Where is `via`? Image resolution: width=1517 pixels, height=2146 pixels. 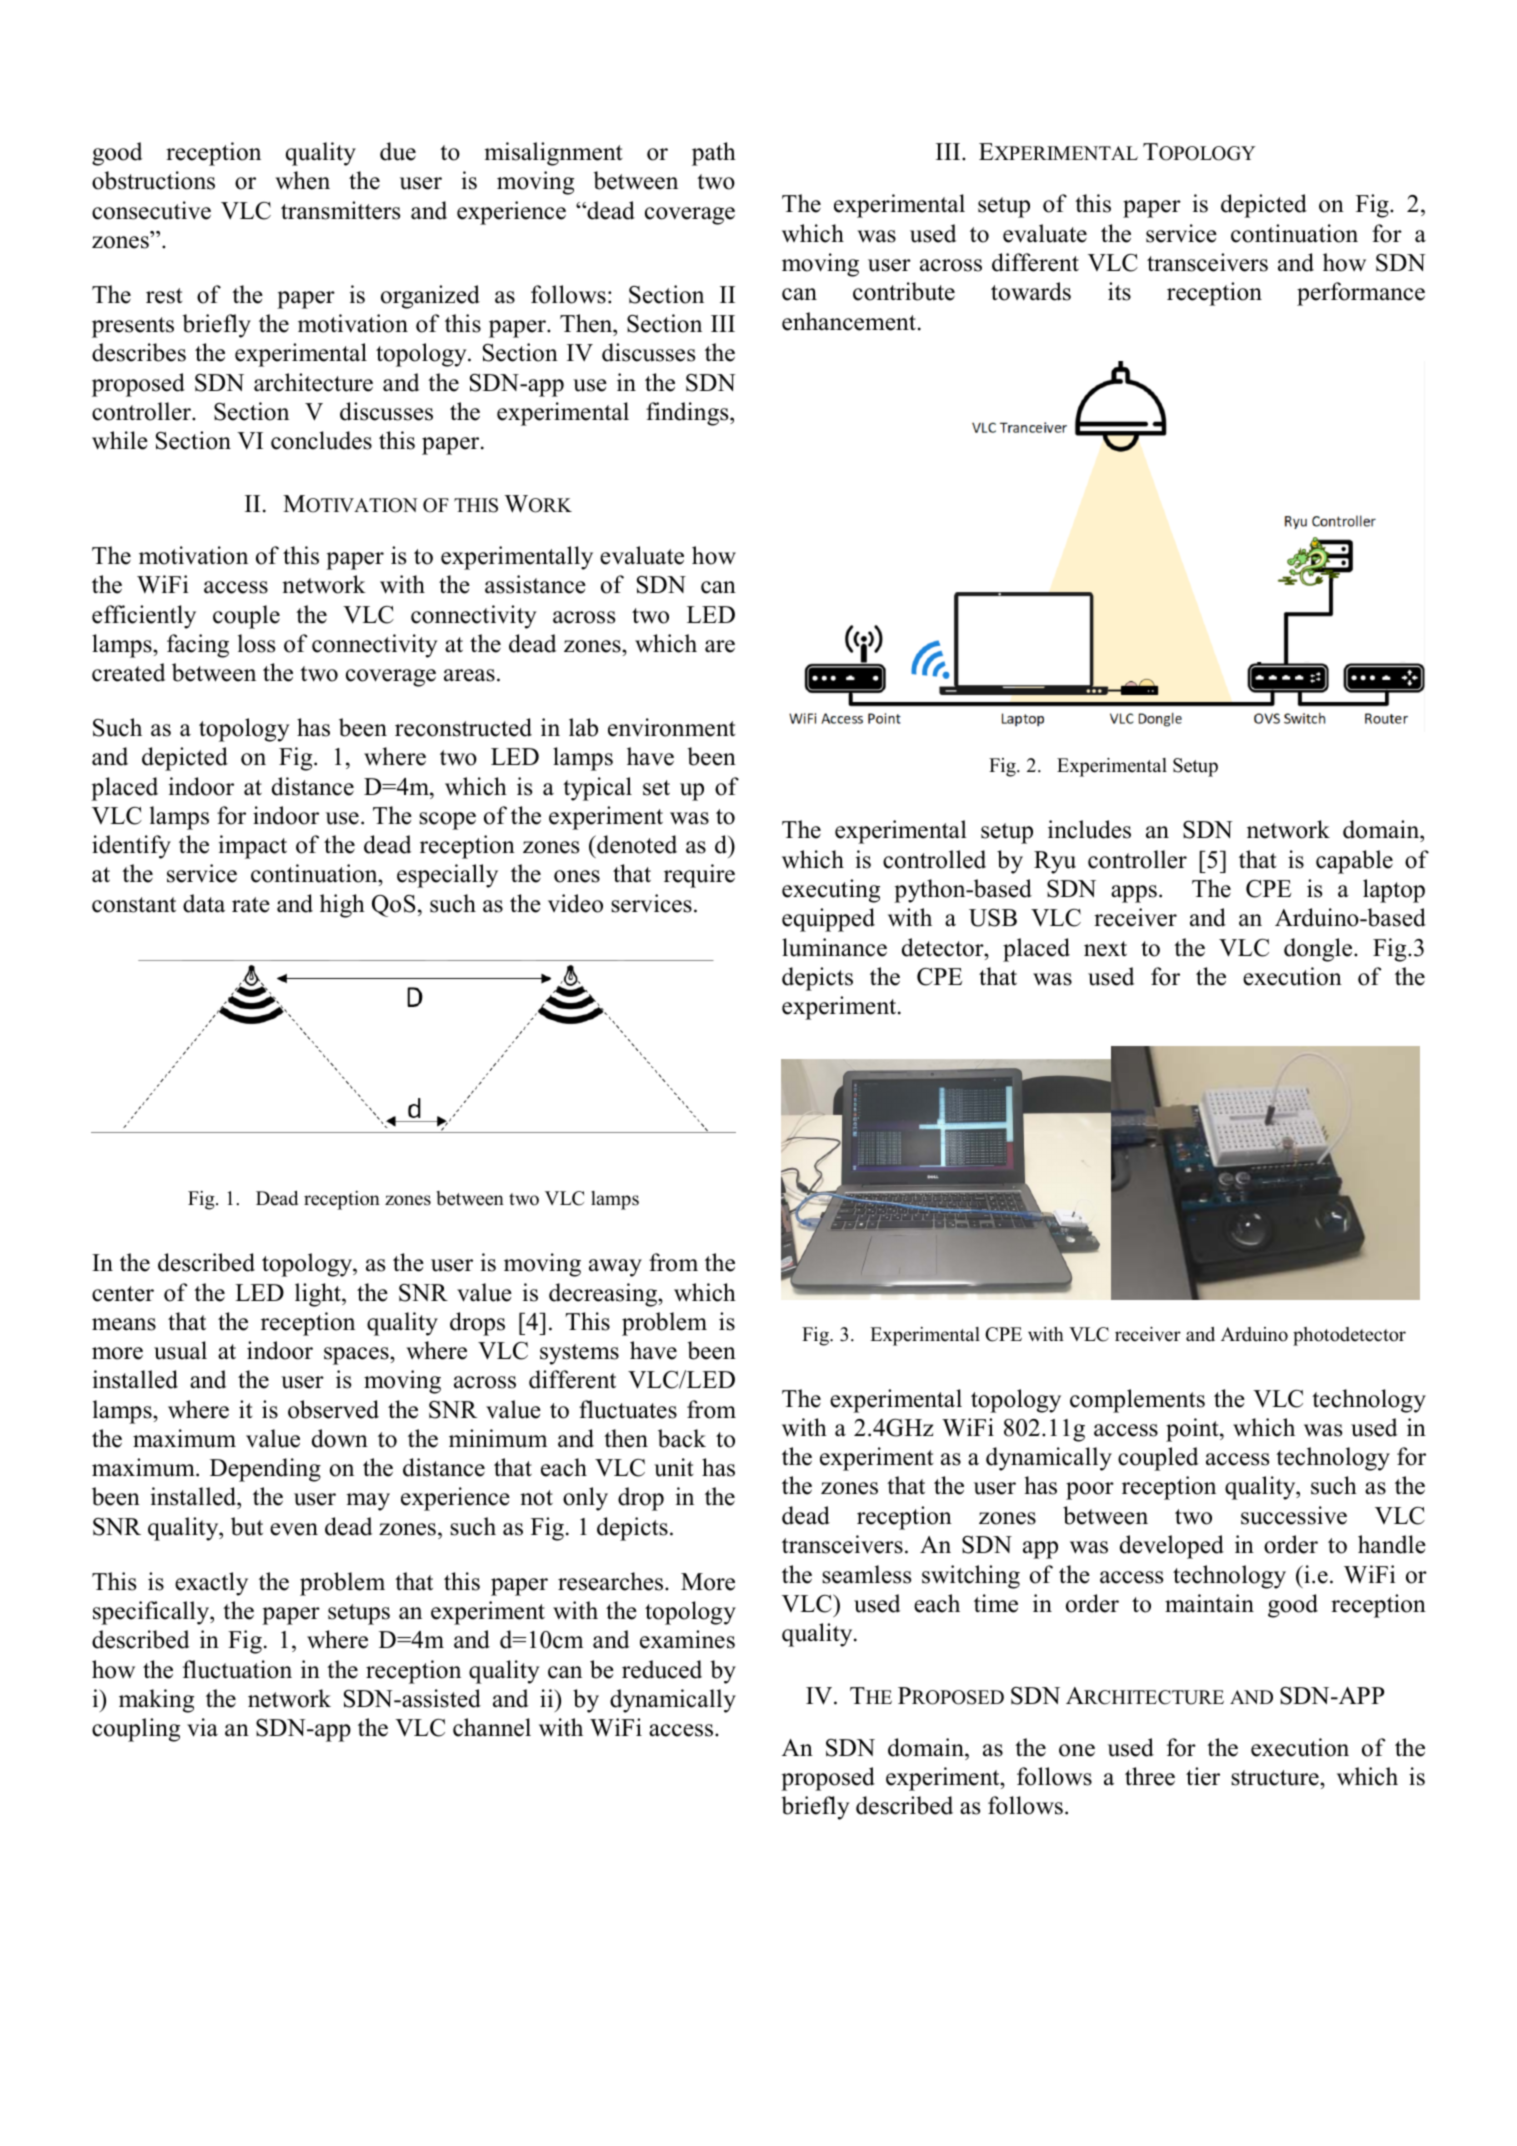 via is located at coordinates (202, 1727).
